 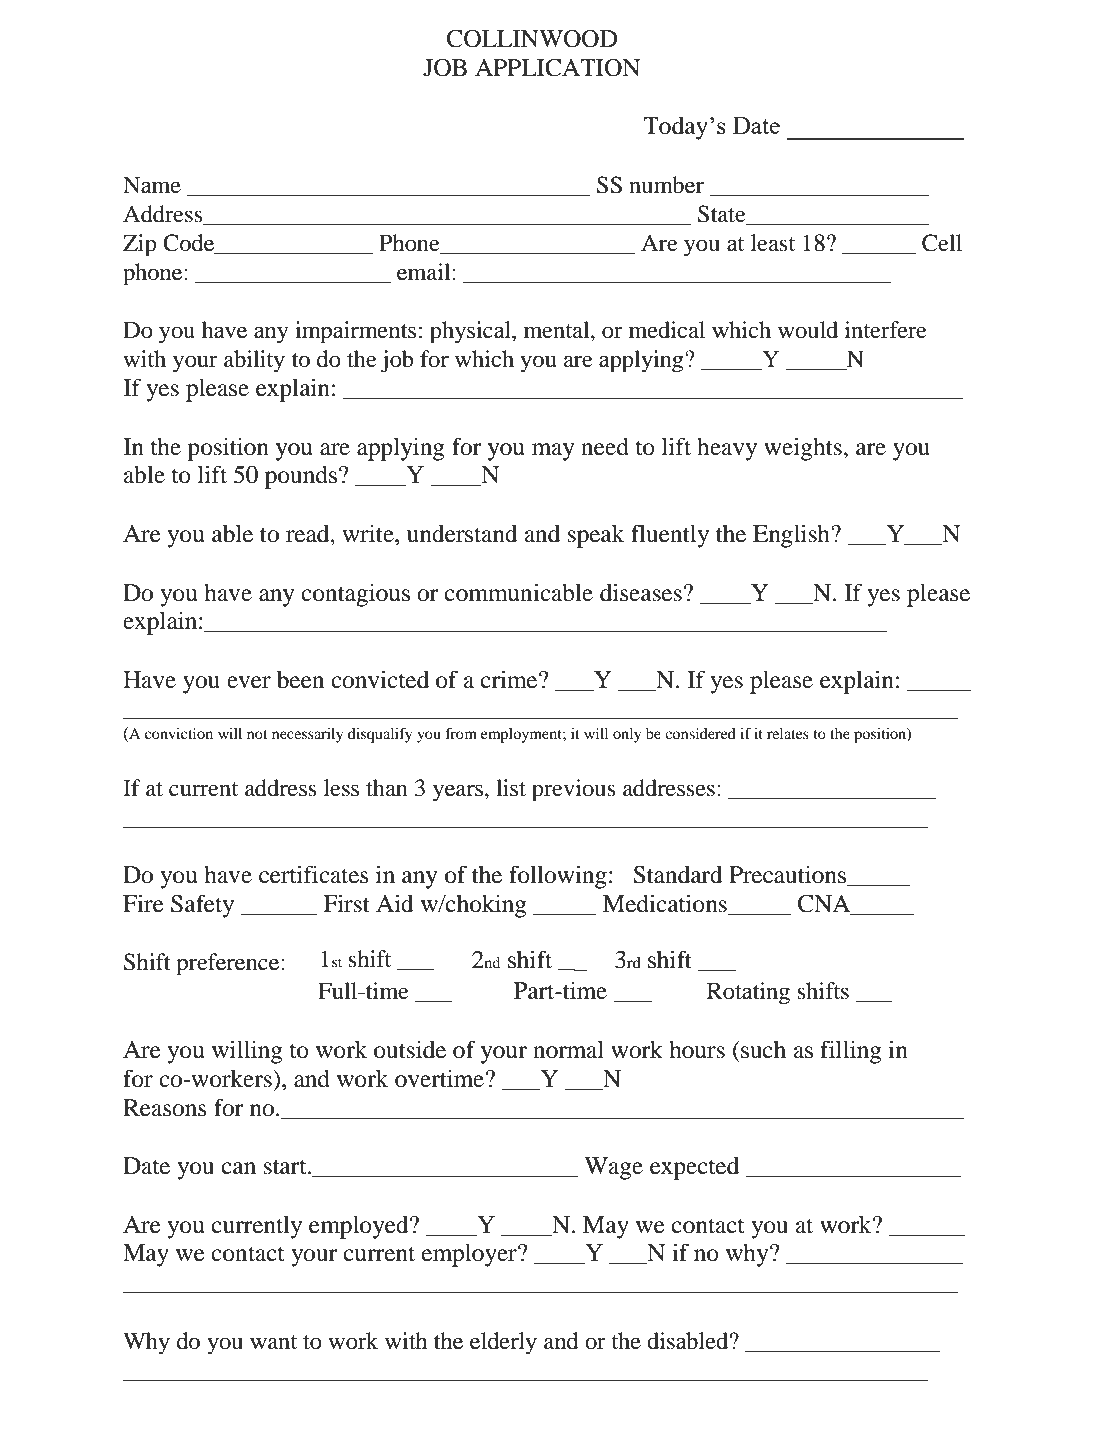 I want to click on least, so click(x=773, y=243).
